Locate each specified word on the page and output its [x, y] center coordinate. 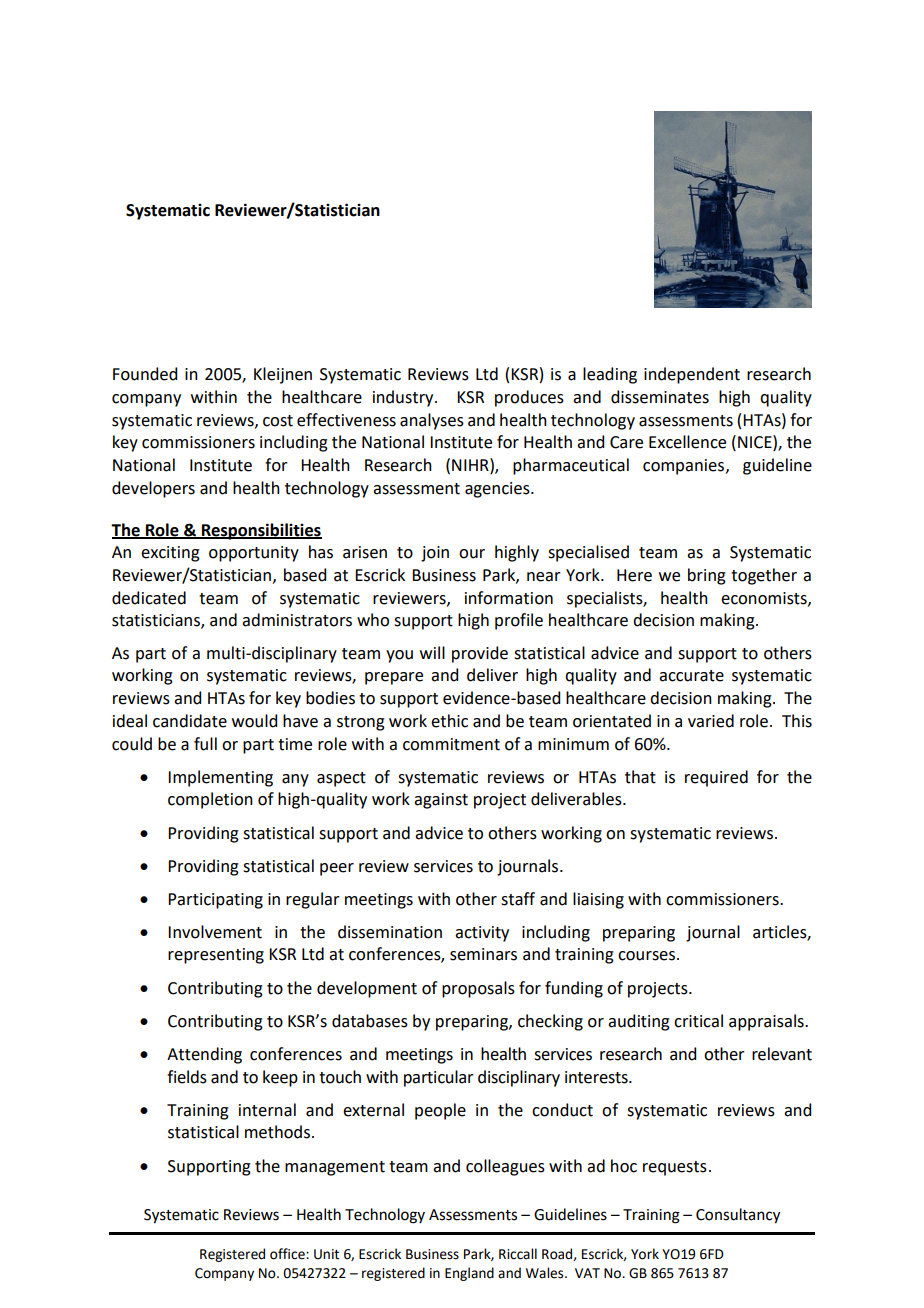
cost [278, 421]
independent [692, 375]
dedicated [149, 598]
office [288, 1254]
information [509, 598]
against [441, 801]
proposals [478, 989]
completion [210, 800]
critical [698, 1021]
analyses [432, 421]
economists [765, 599]
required [716, 778]
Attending [204, 1055]
